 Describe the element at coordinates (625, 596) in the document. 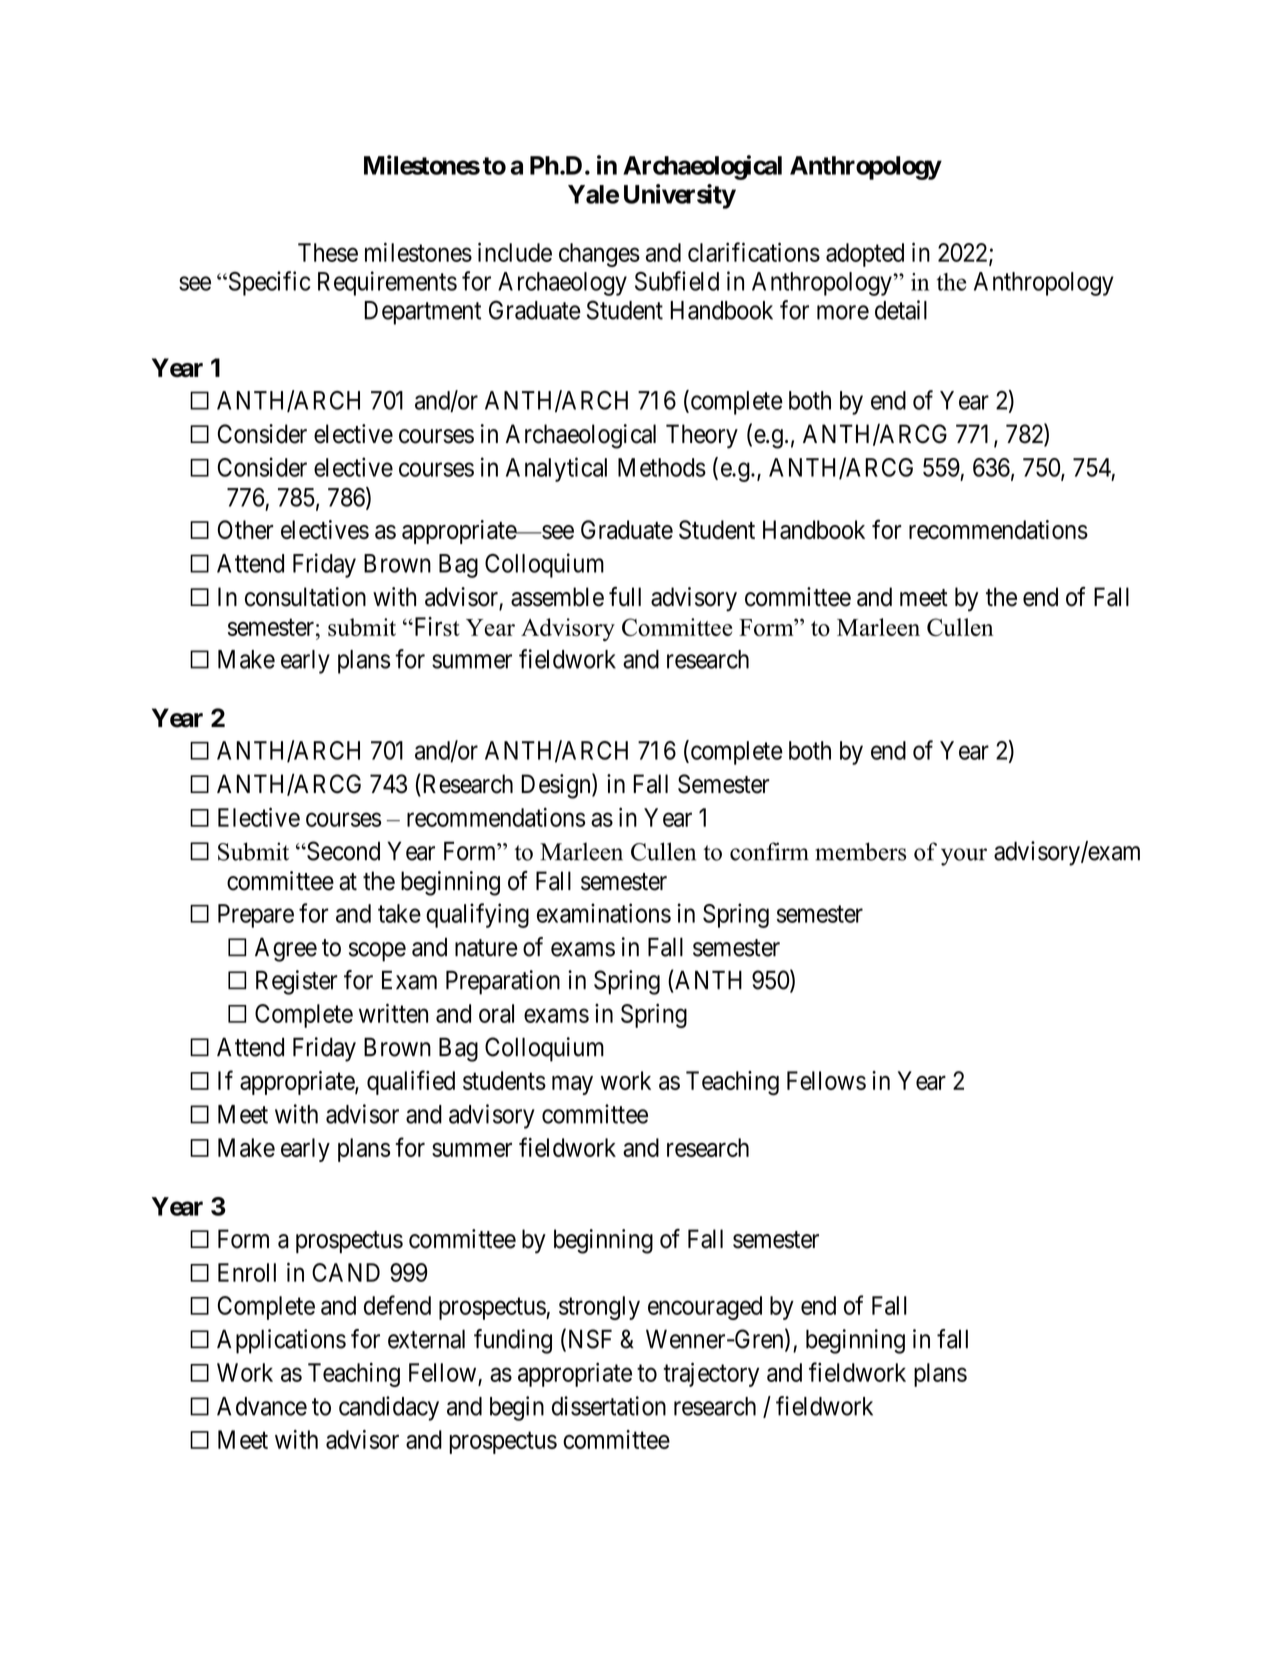

I see `full` at that location.
